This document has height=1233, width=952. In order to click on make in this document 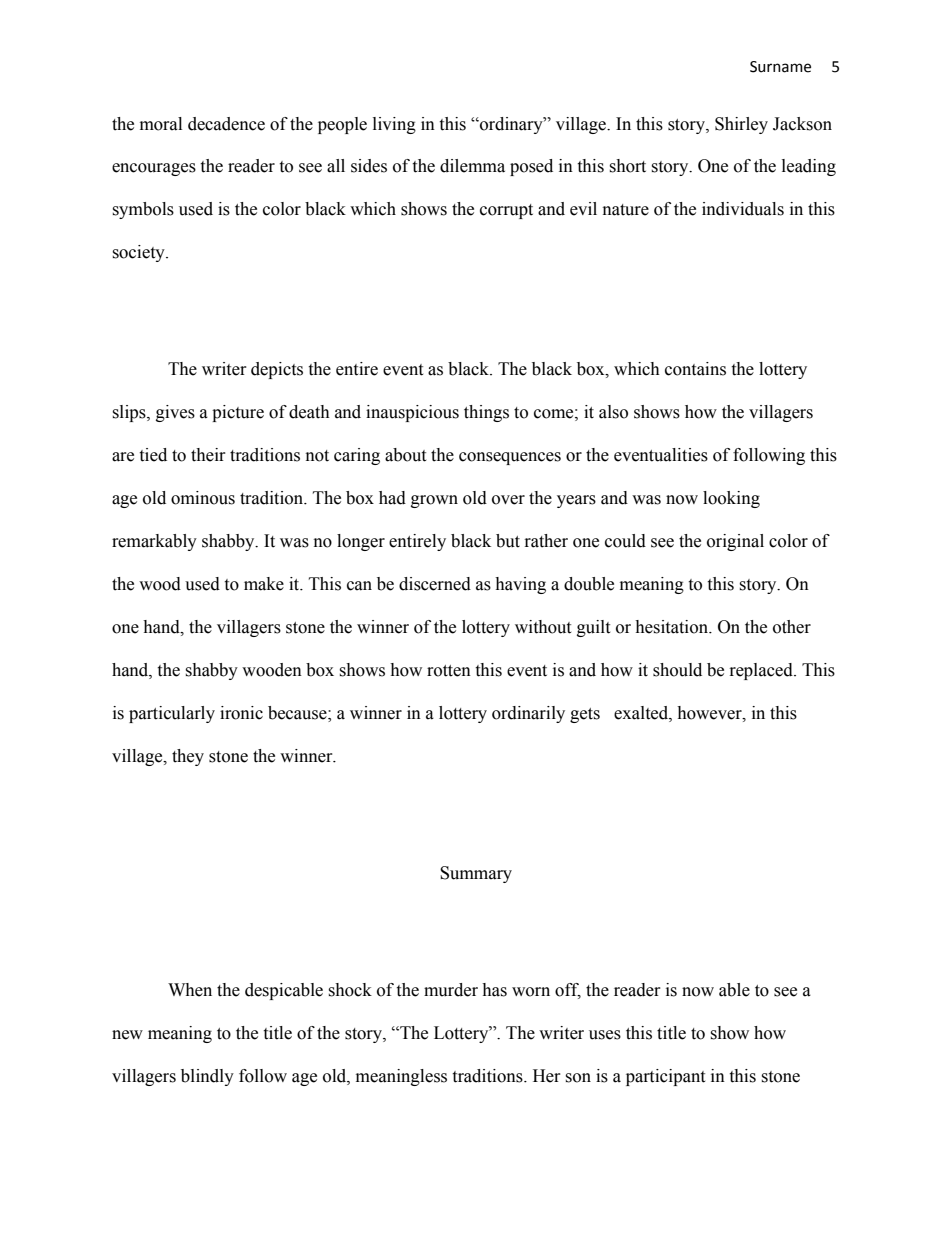, I will do `click(264, 584)`.
